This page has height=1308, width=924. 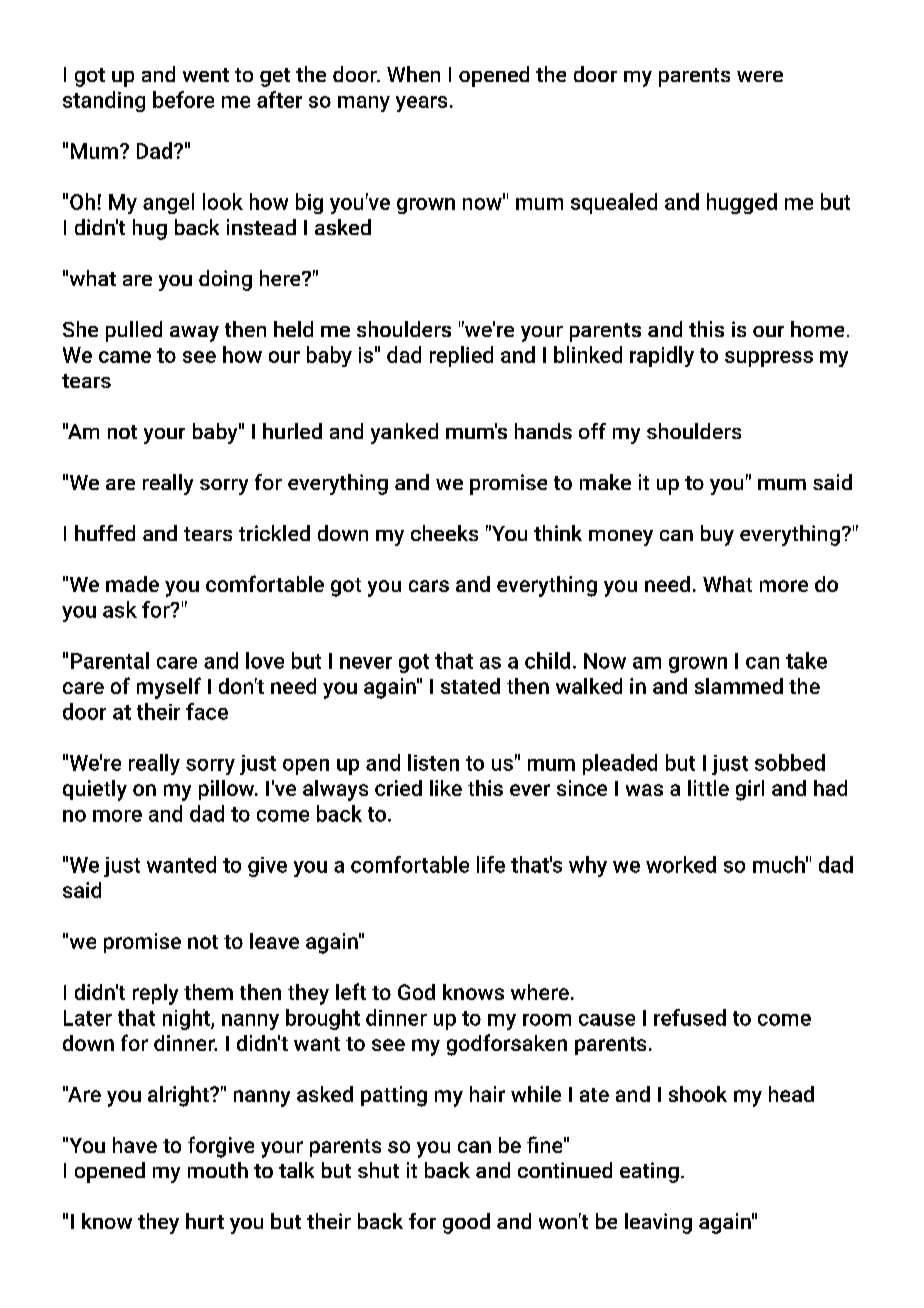 I want to click on suppress, so click(x=769, y=359).
